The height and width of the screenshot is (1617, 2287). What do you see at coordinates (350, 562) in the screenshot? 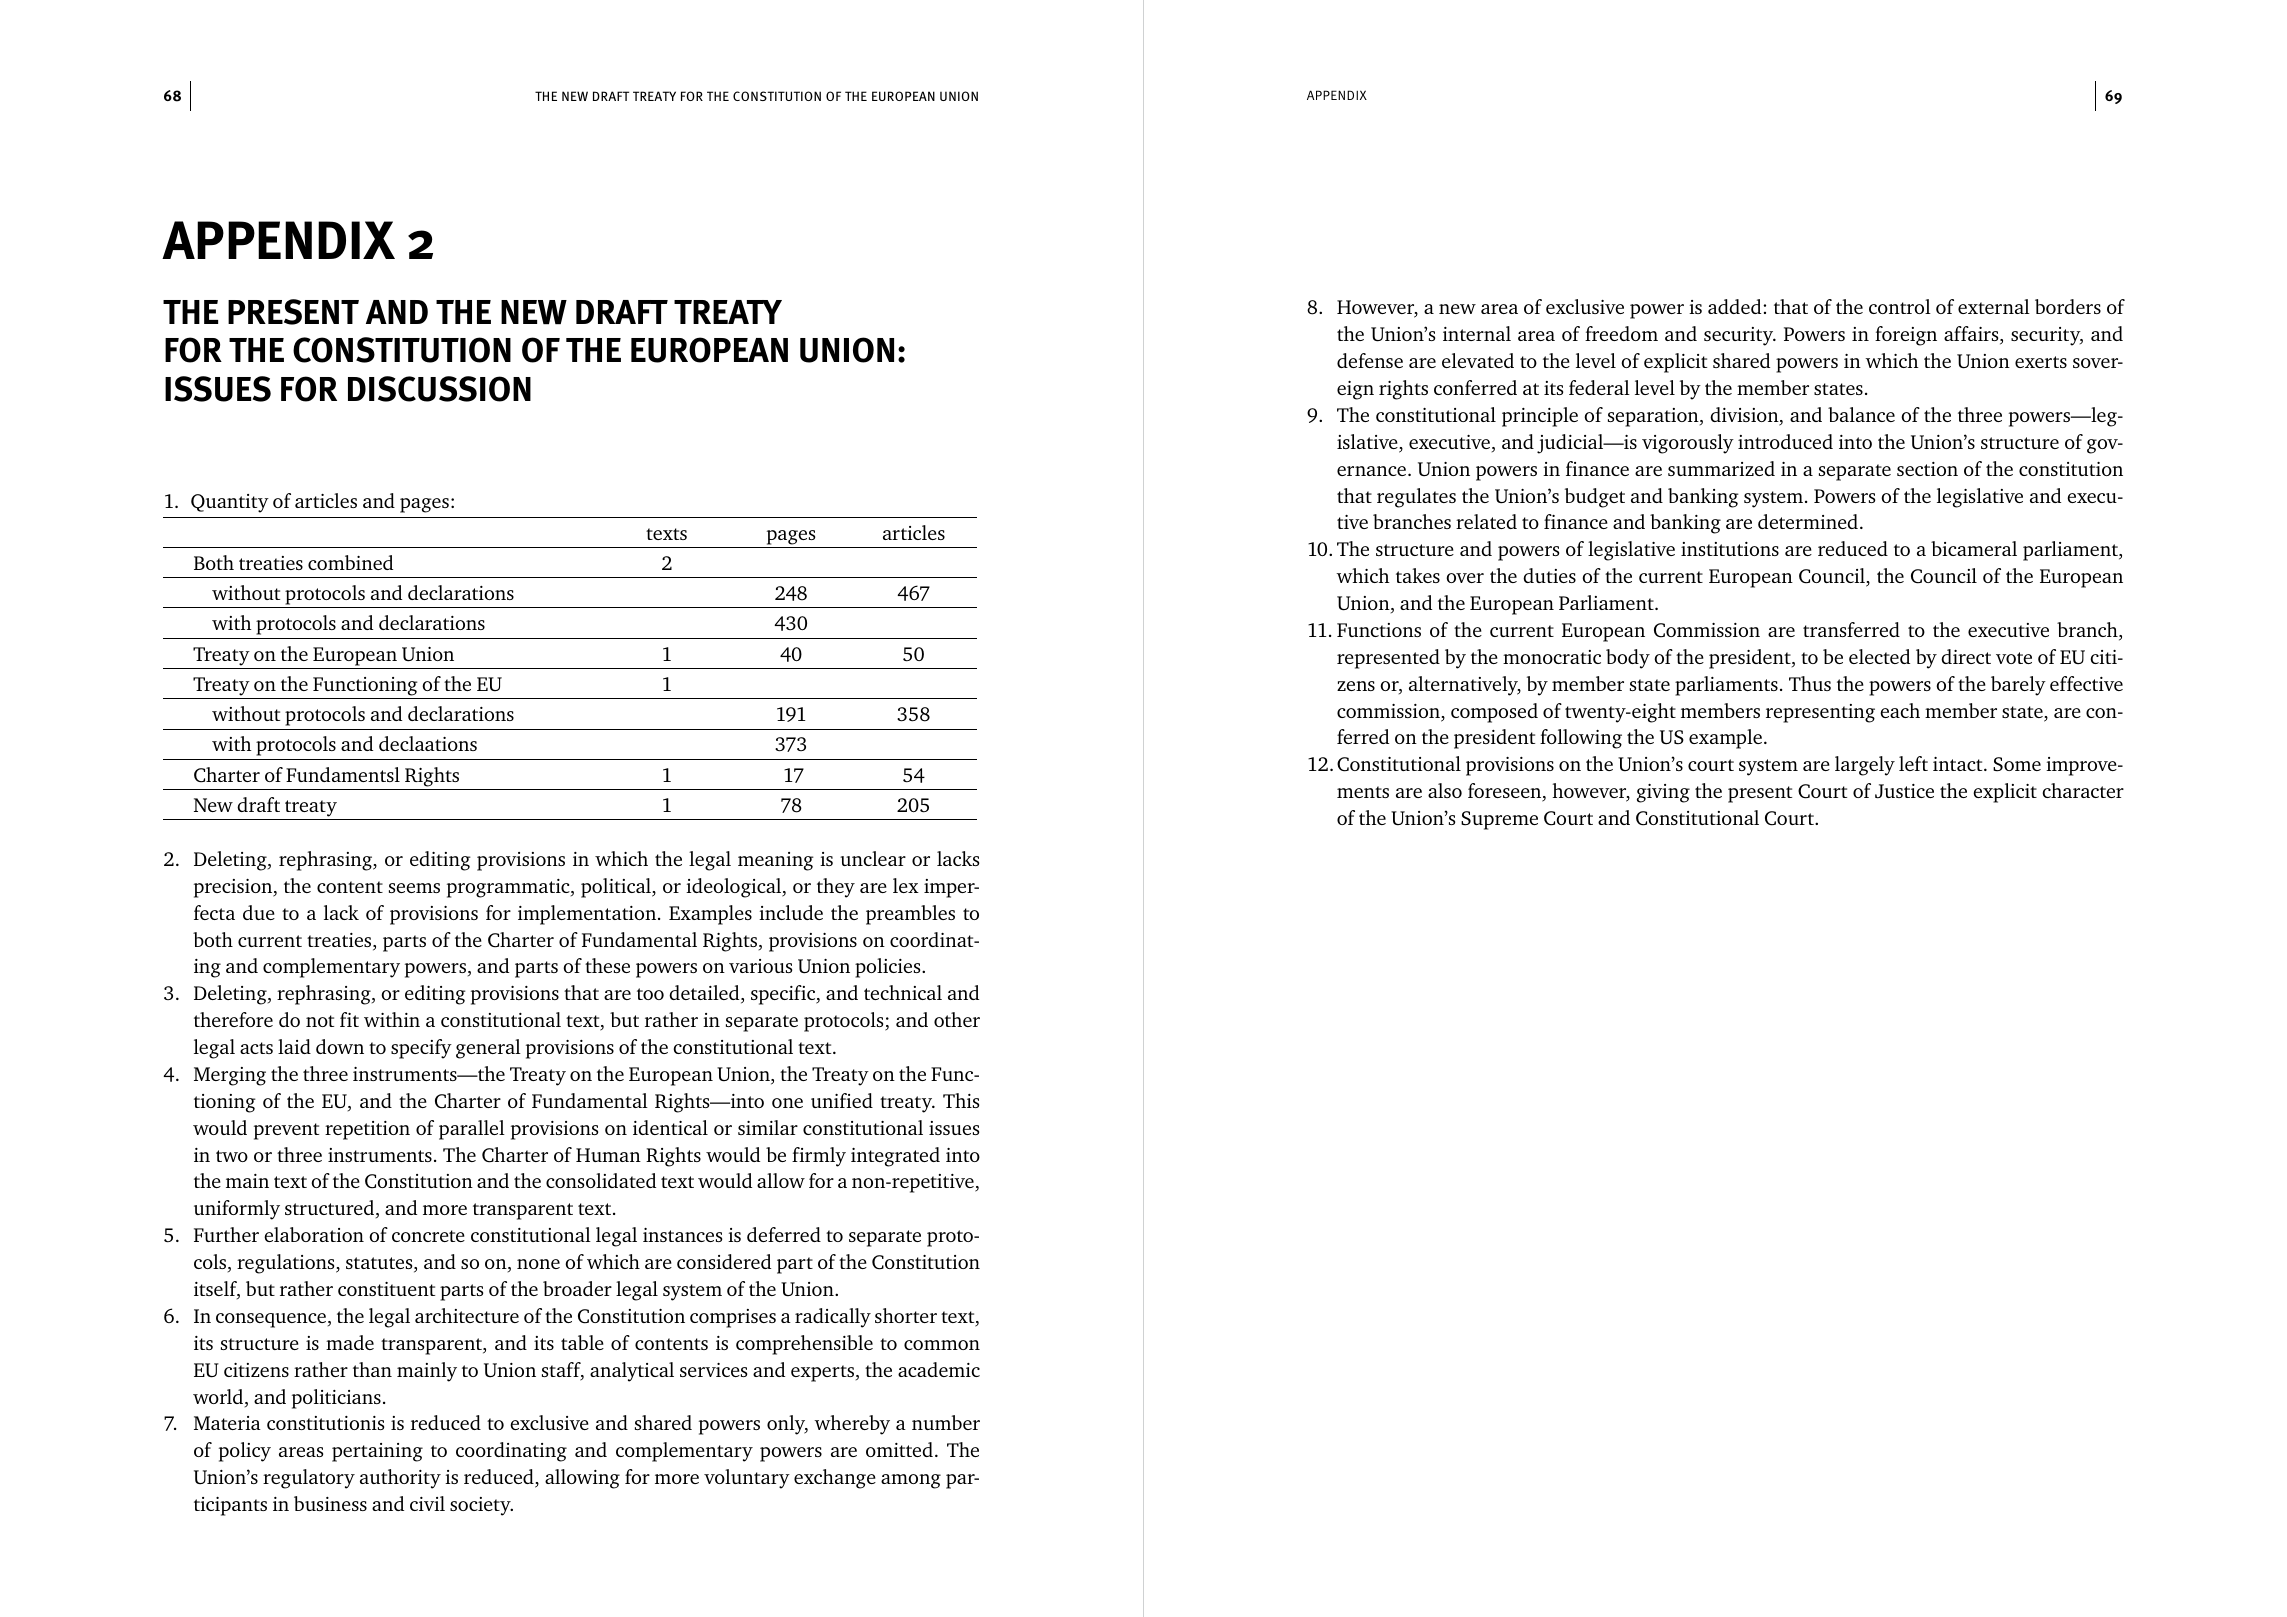
I see `combined` at bounding box center [350, 562].
